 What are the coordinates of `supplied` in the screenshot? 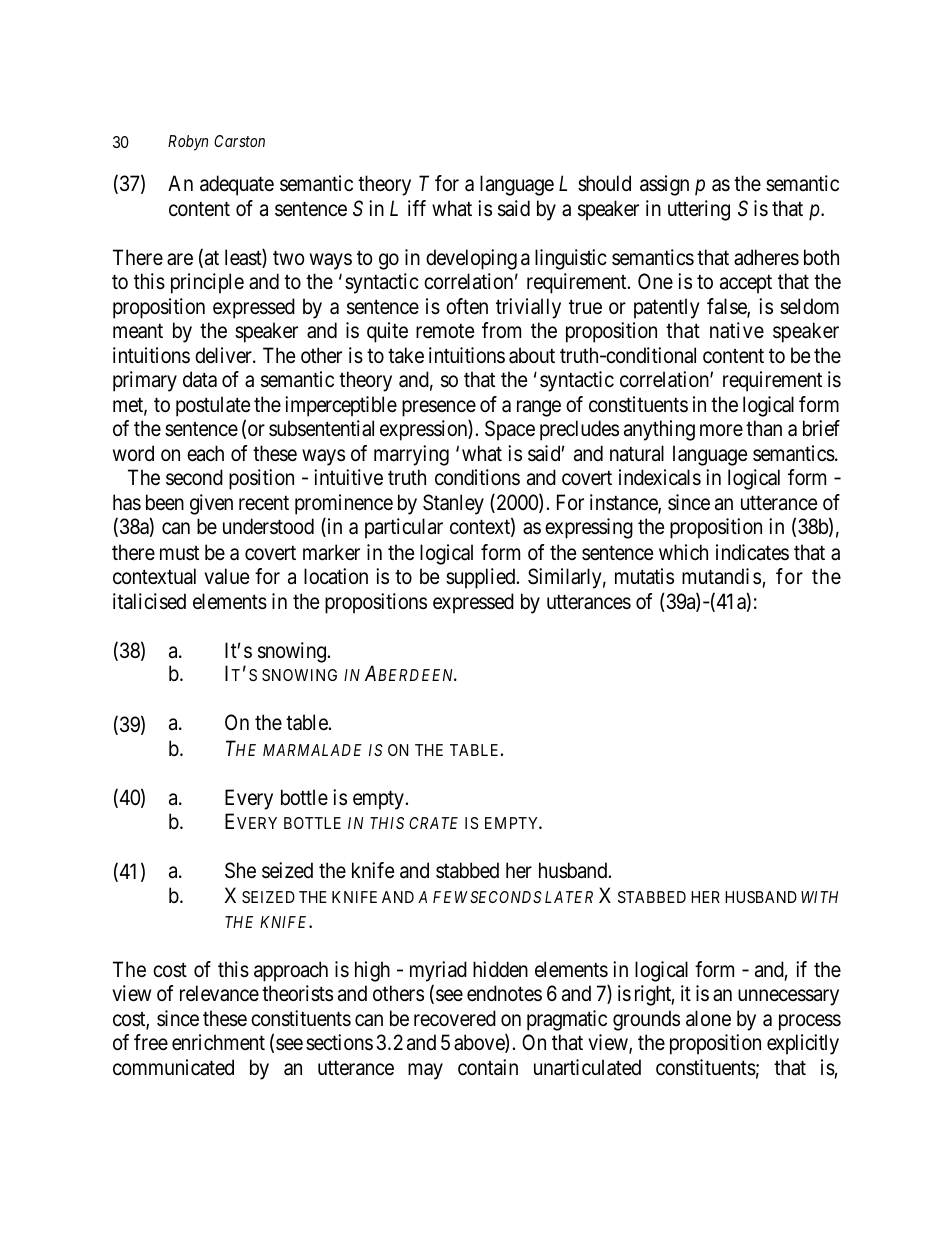 It's located at (482, 578).
